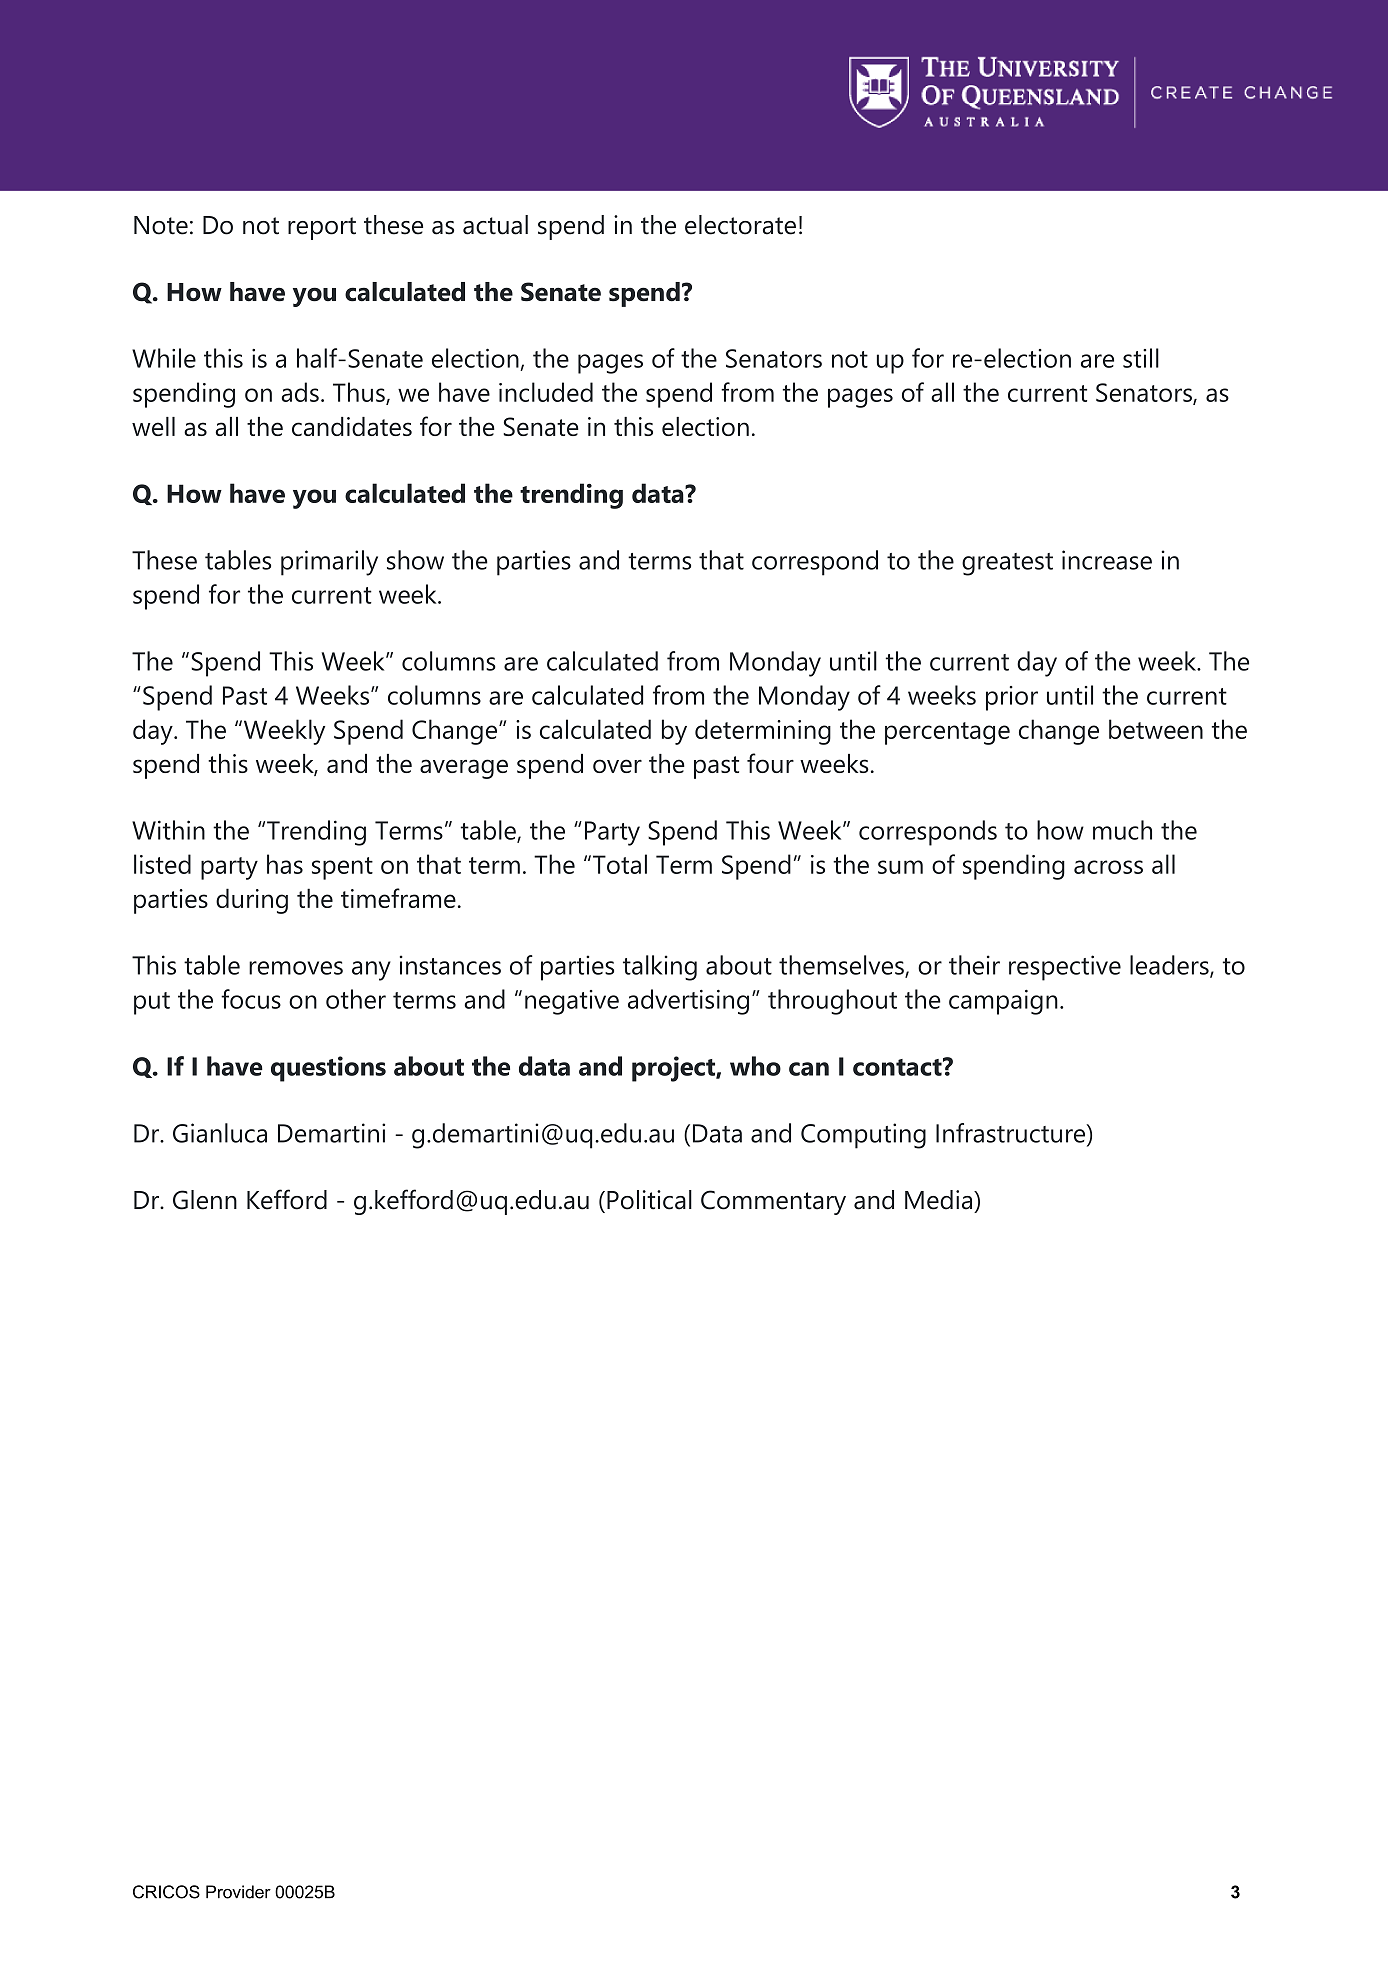 Image resolution: width=1388 pixels, height=1964 pixels. What do you see at coordinates (328, 1069) in the screenshot?
I see `questions` at bounding box center [328, 1069].
